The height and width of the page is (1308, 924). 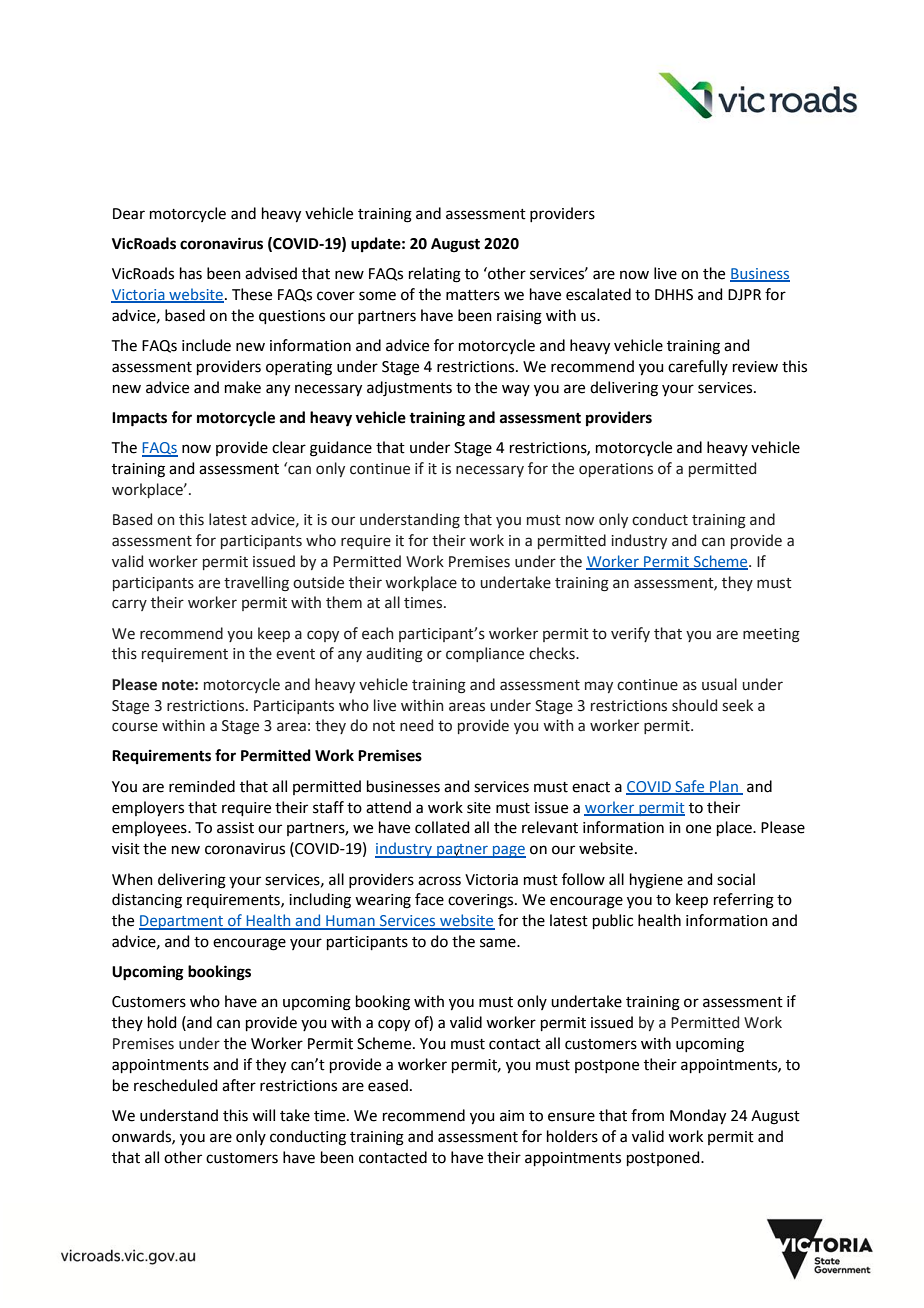 I want to click on rescheduled, so click(x=176, y=1085).
